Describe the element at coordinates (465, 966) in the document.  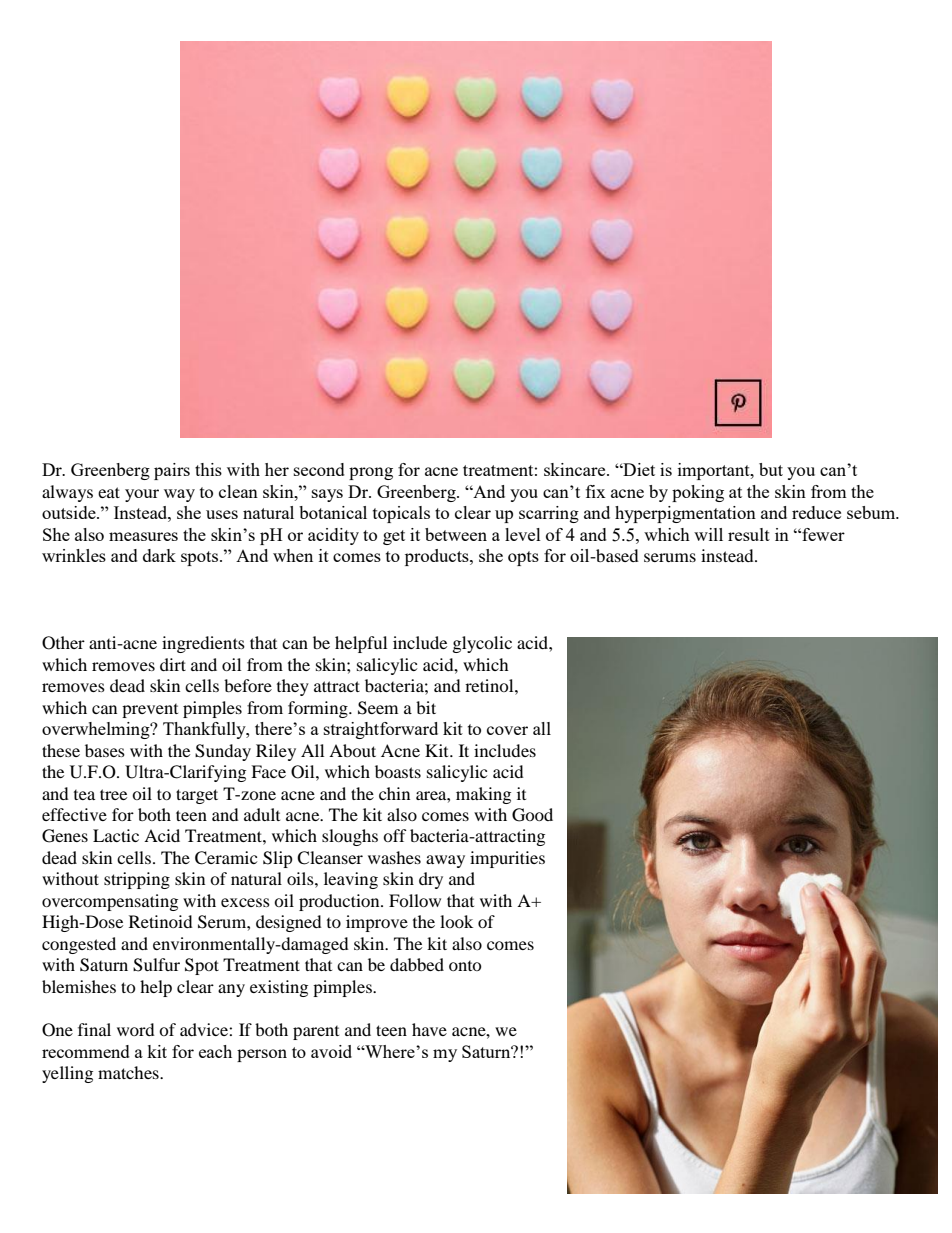
I see `onto` at that location.
